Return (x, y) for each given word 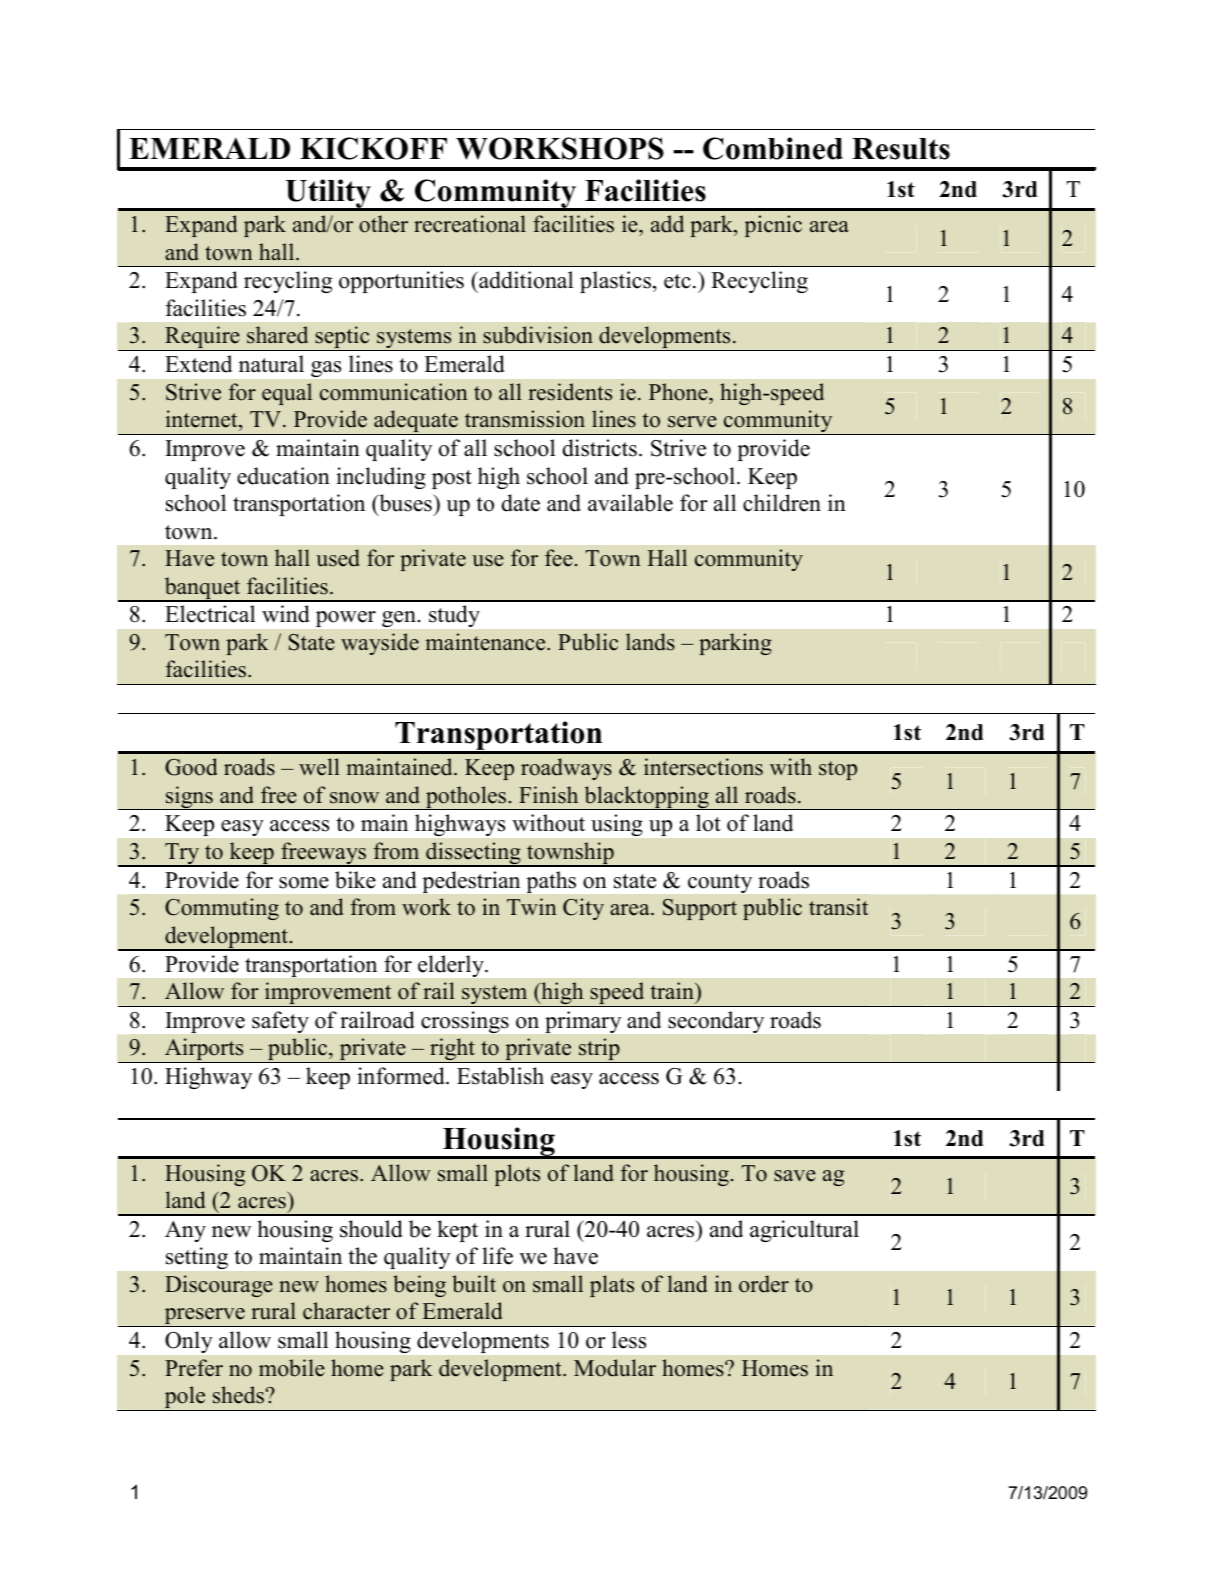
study (454, 616)
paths (551, 882)
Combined (773, 148)
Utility (328, 194)
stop (838, 770)
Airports (204, 1050)
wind (286, 614)
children (782, 503)
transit (838, 907)
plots (517, 1175)
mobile (292, 1368)
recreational (470, 224)
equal (287, 394)
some (304, 883)
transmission (525, 419)
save (795, 1176)
